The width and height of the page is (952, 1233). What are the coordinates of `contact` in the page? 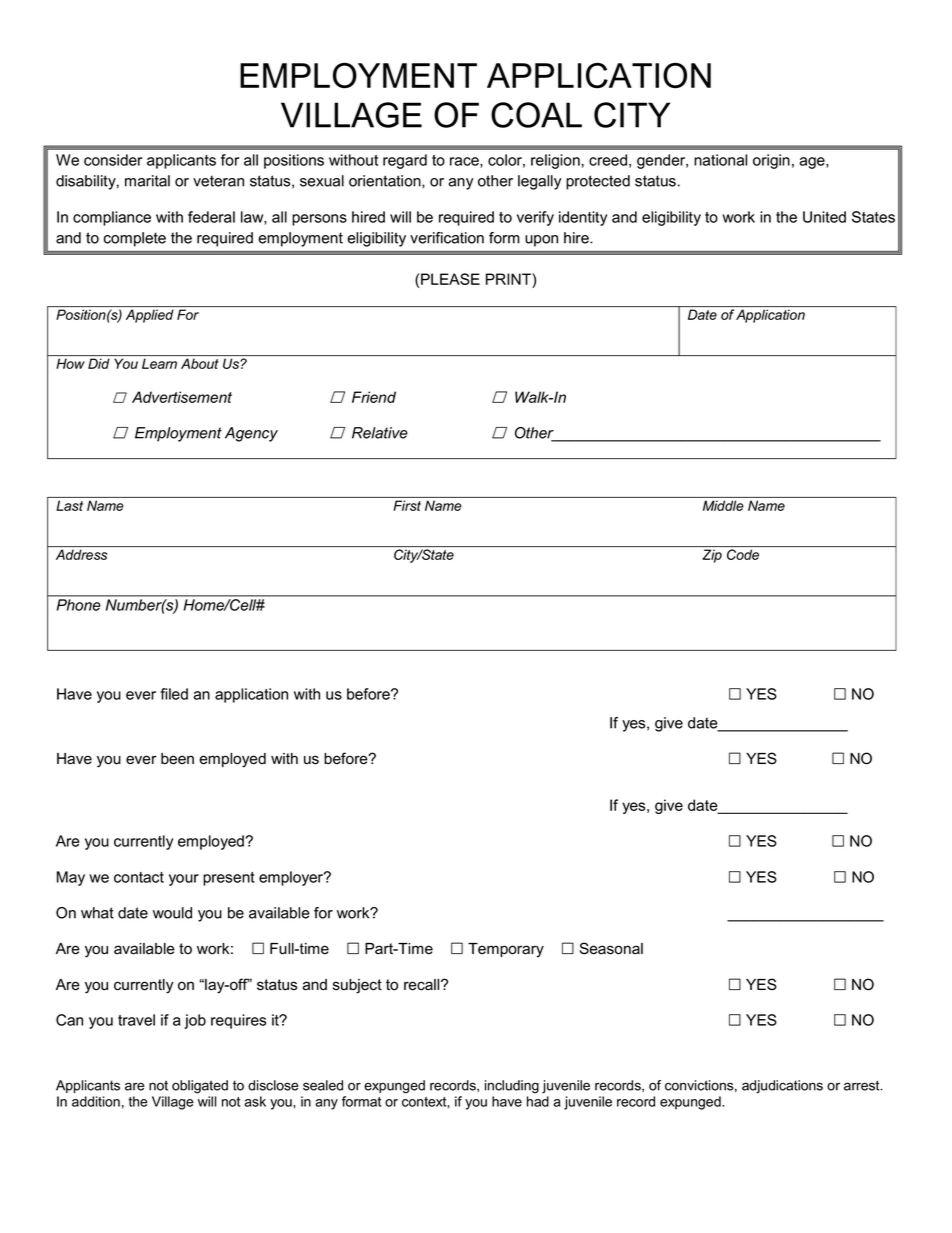 It's located at (139, 877).
